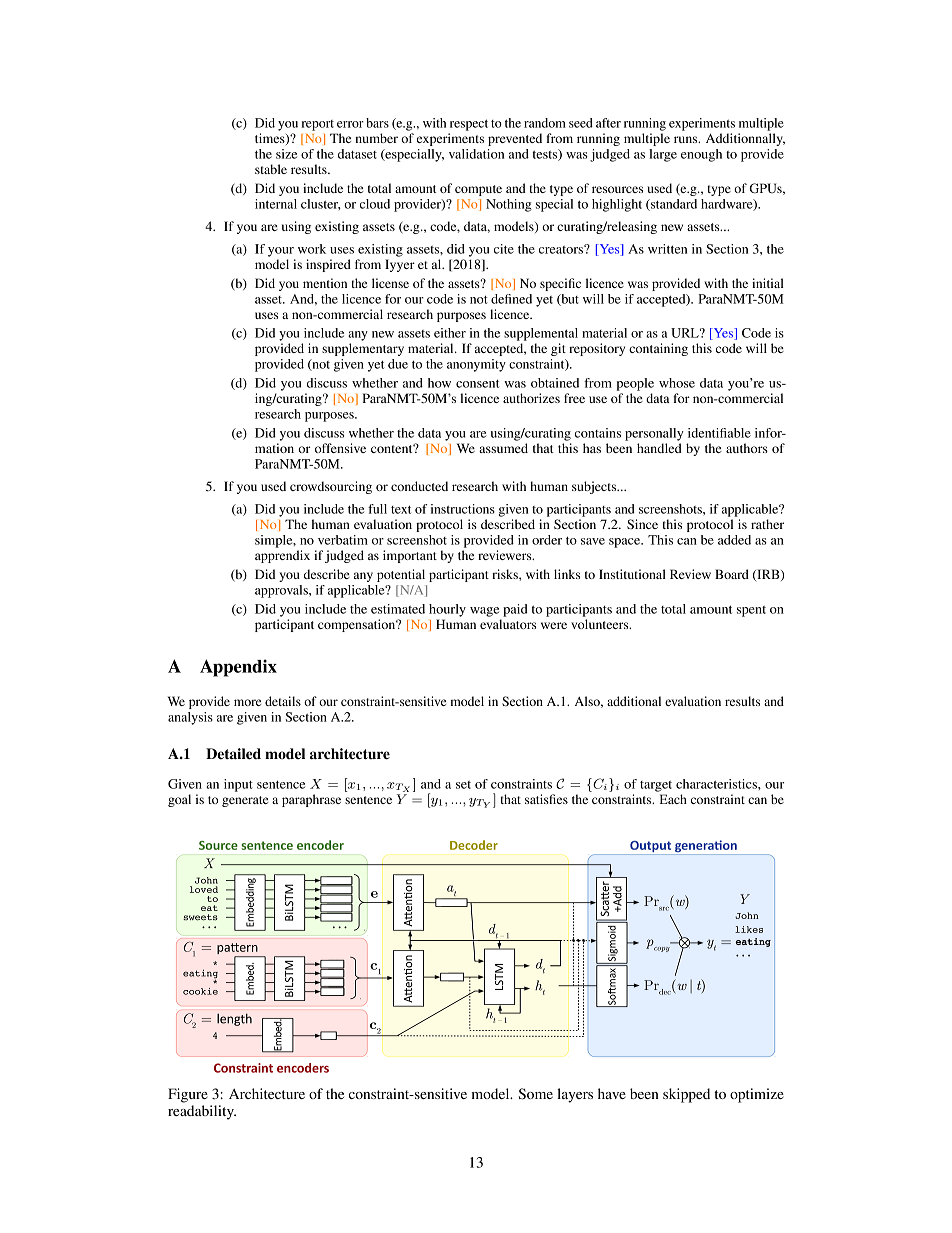 The width and height of the page is (952, 1233). What do you see at coordinates (677, 383) in the page?
I see `whose` at bounding box center [677, 383].
